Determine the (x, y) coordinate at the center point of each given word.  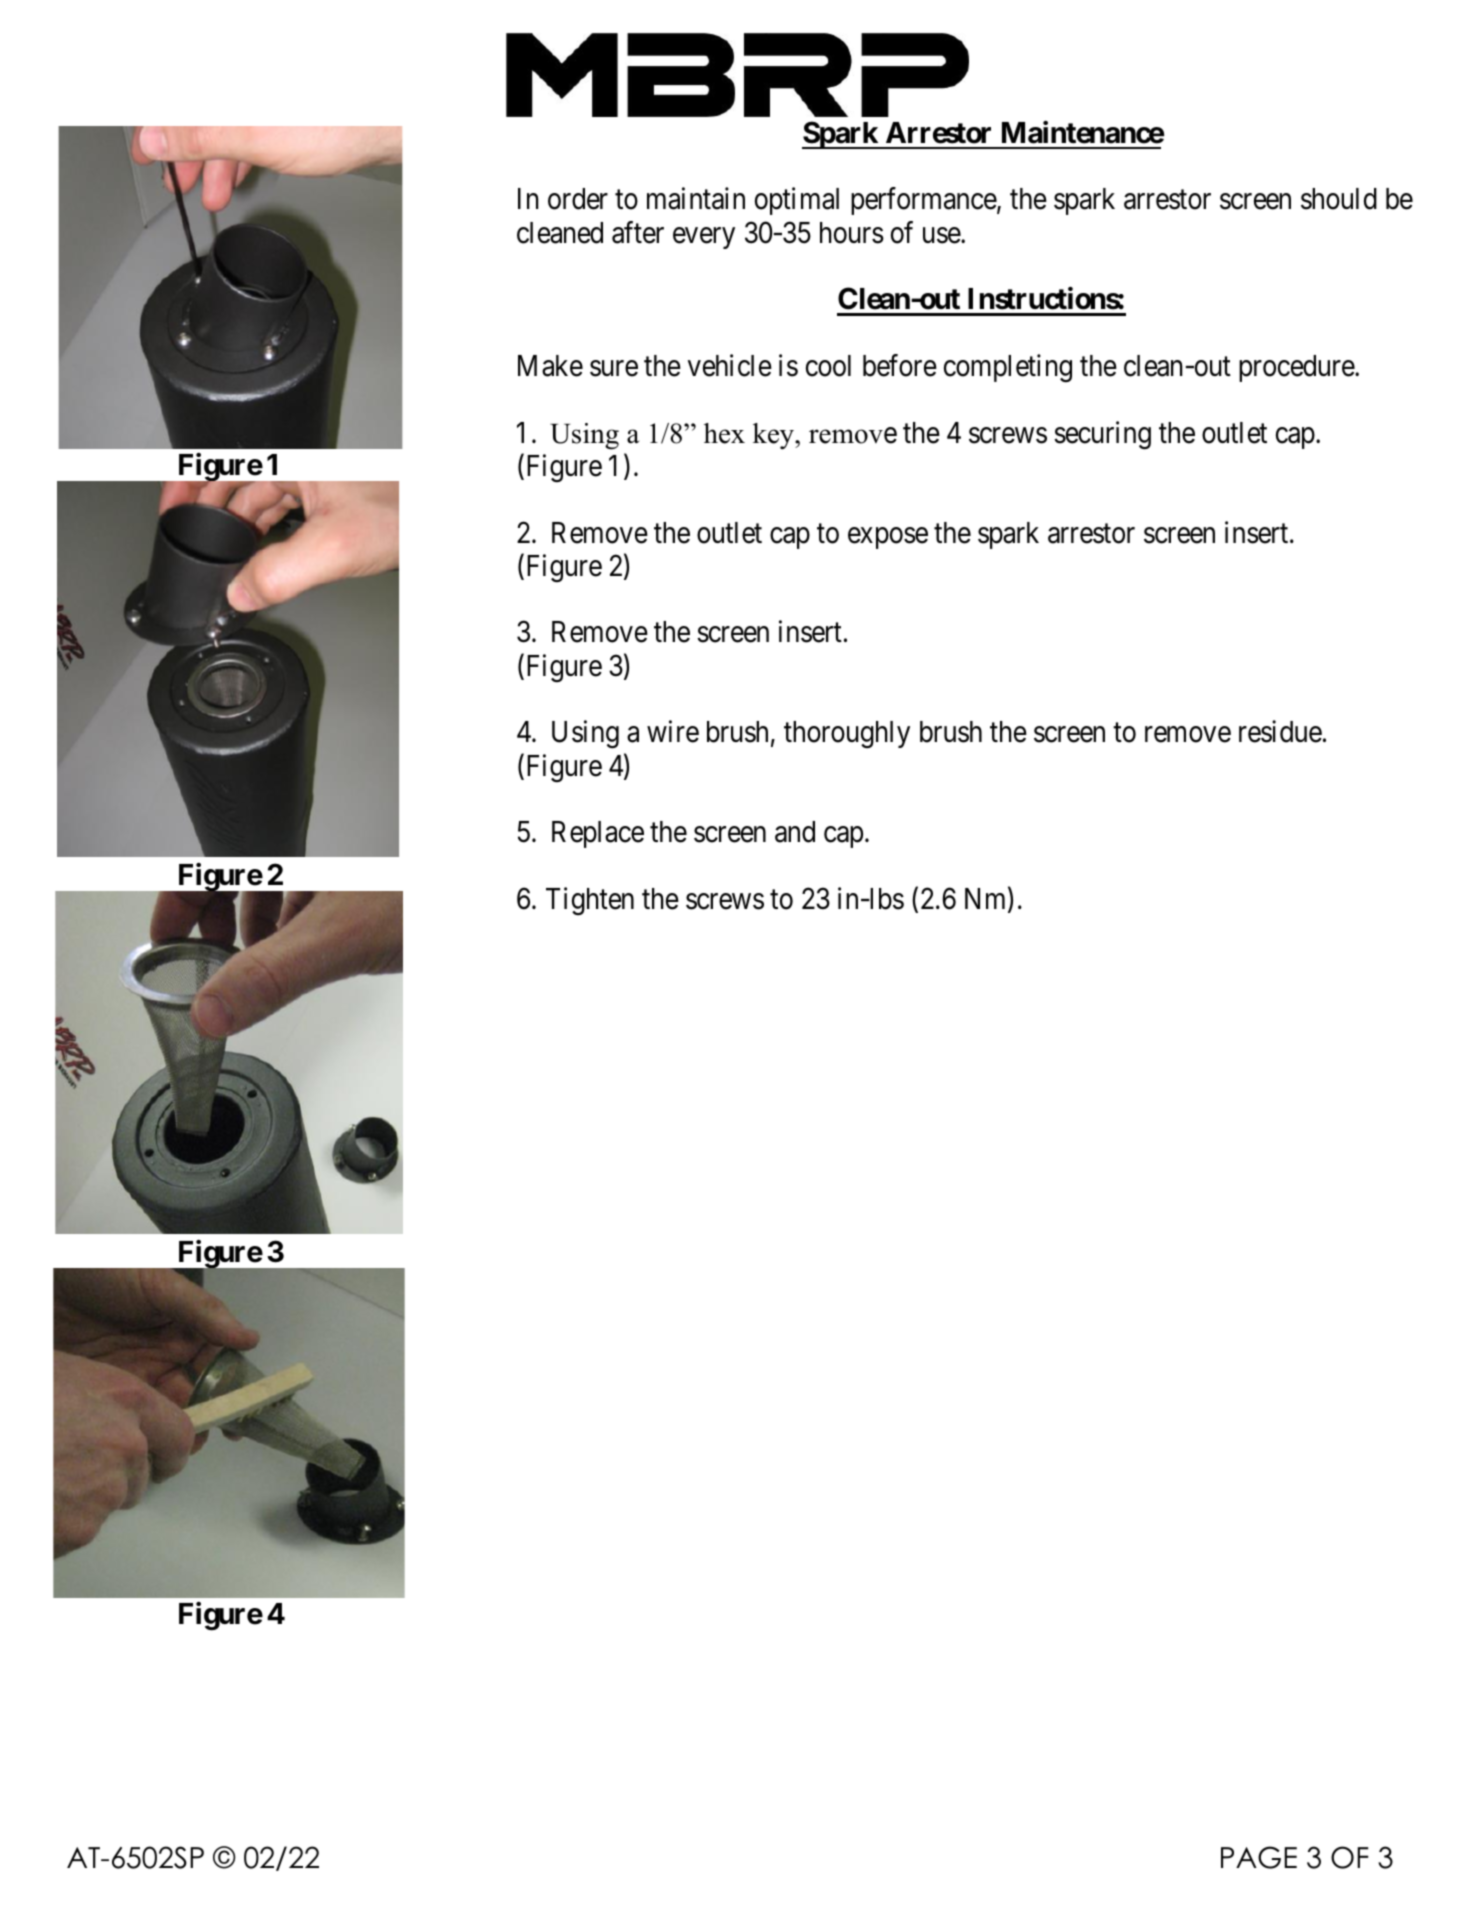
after (638, 232)
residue (1280, 732)
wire (673, 732)
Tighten (590, 901)
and (795, 832)
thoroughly (847, 735)
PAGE (1259, 1857)
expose (888, 538)
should (1339, 199)
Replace (598, 834)
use (942, 235)
